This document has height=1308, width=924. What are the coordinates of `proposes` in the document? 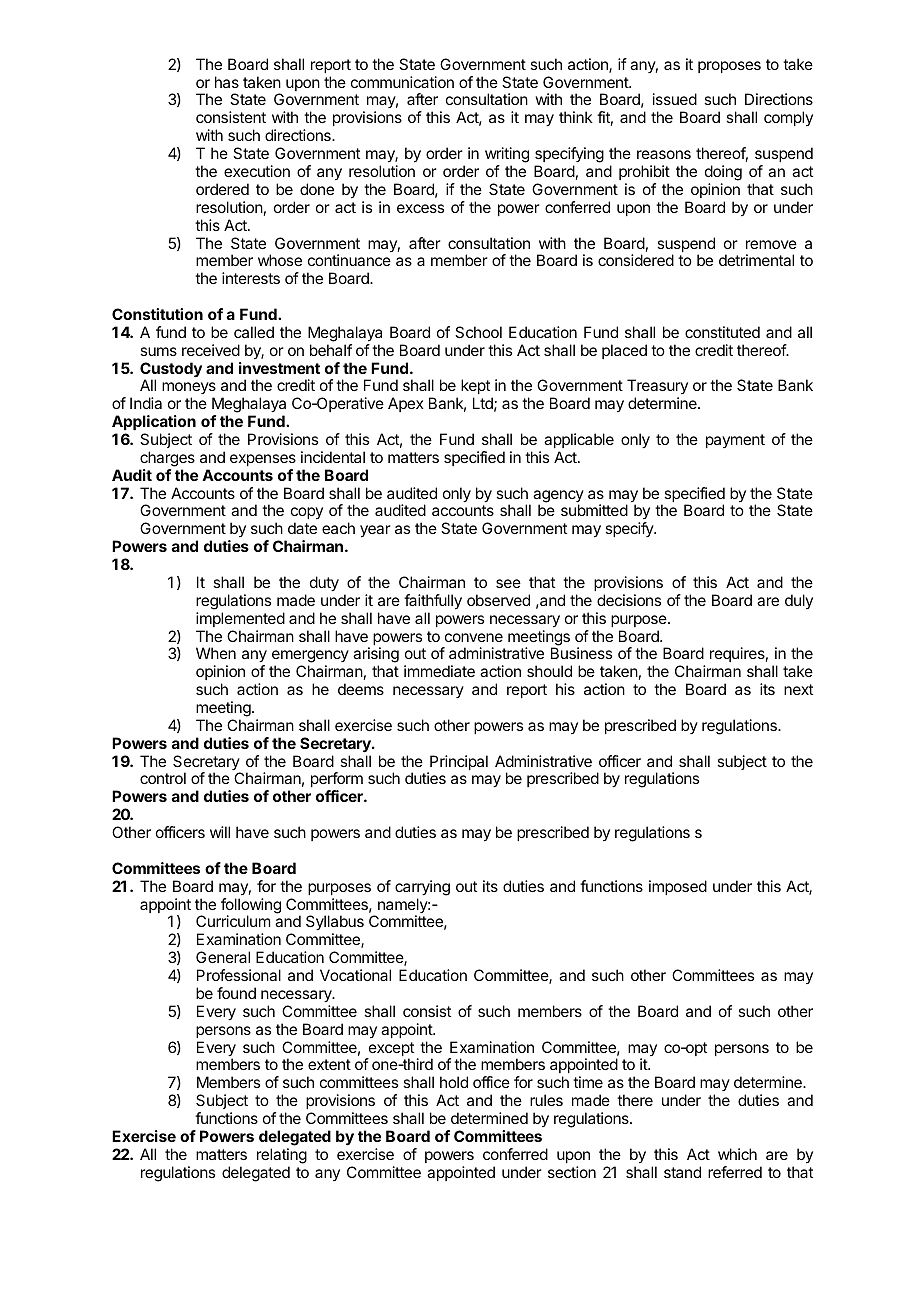 It's located at (729, 67).
